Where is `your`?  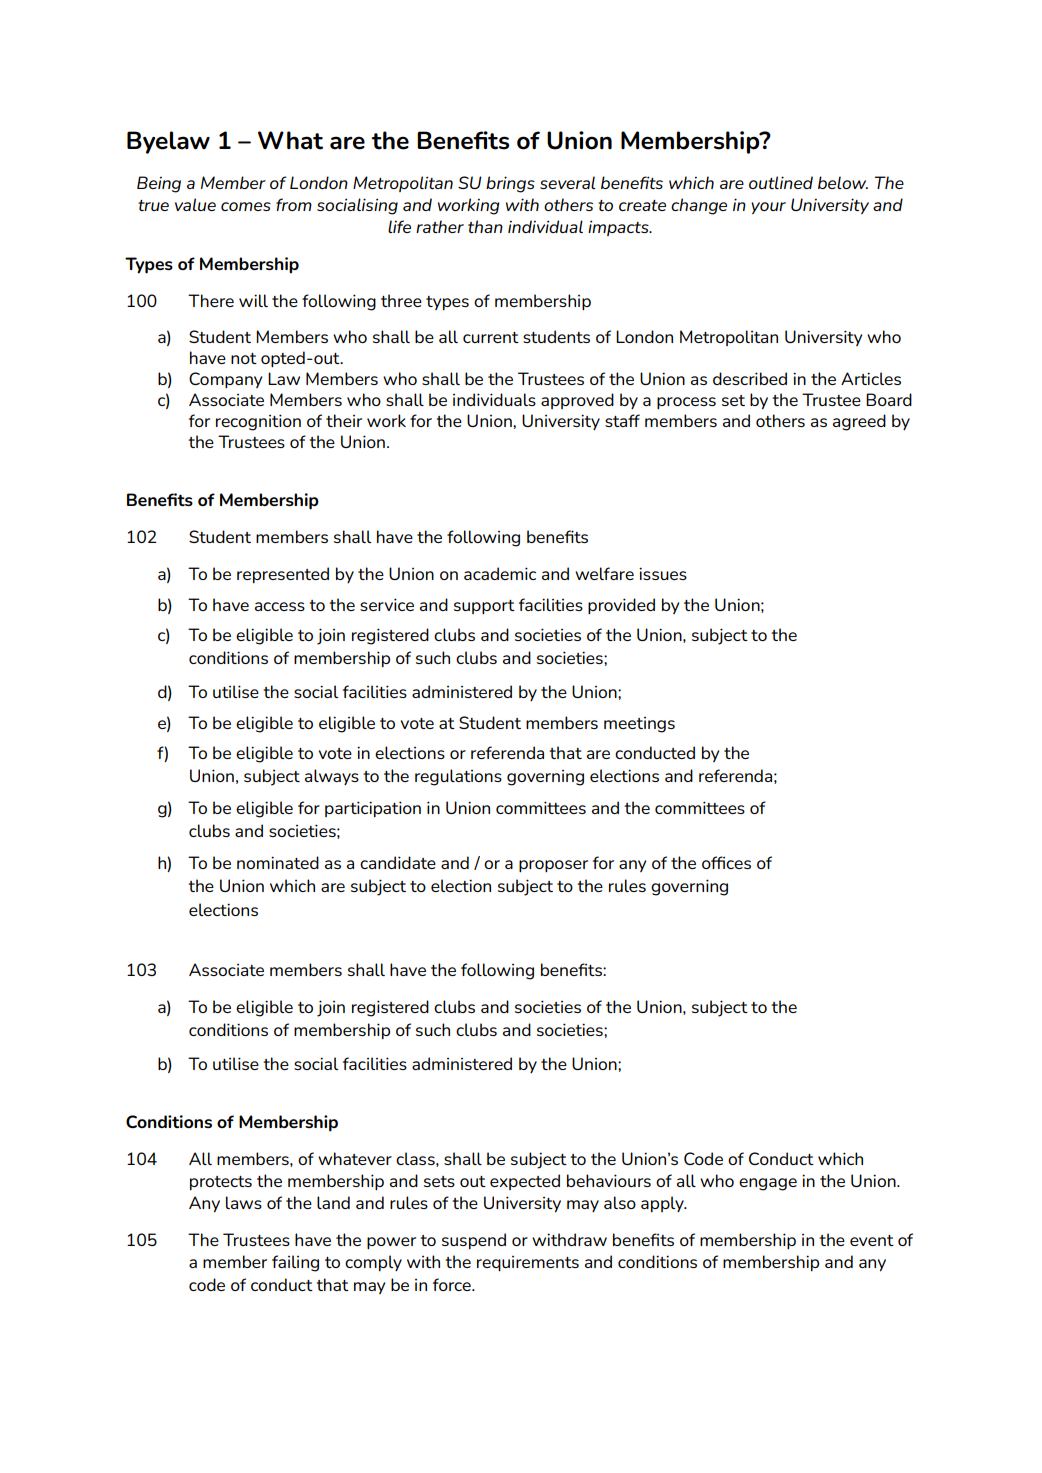
your is located at coordinates (768, 208).
